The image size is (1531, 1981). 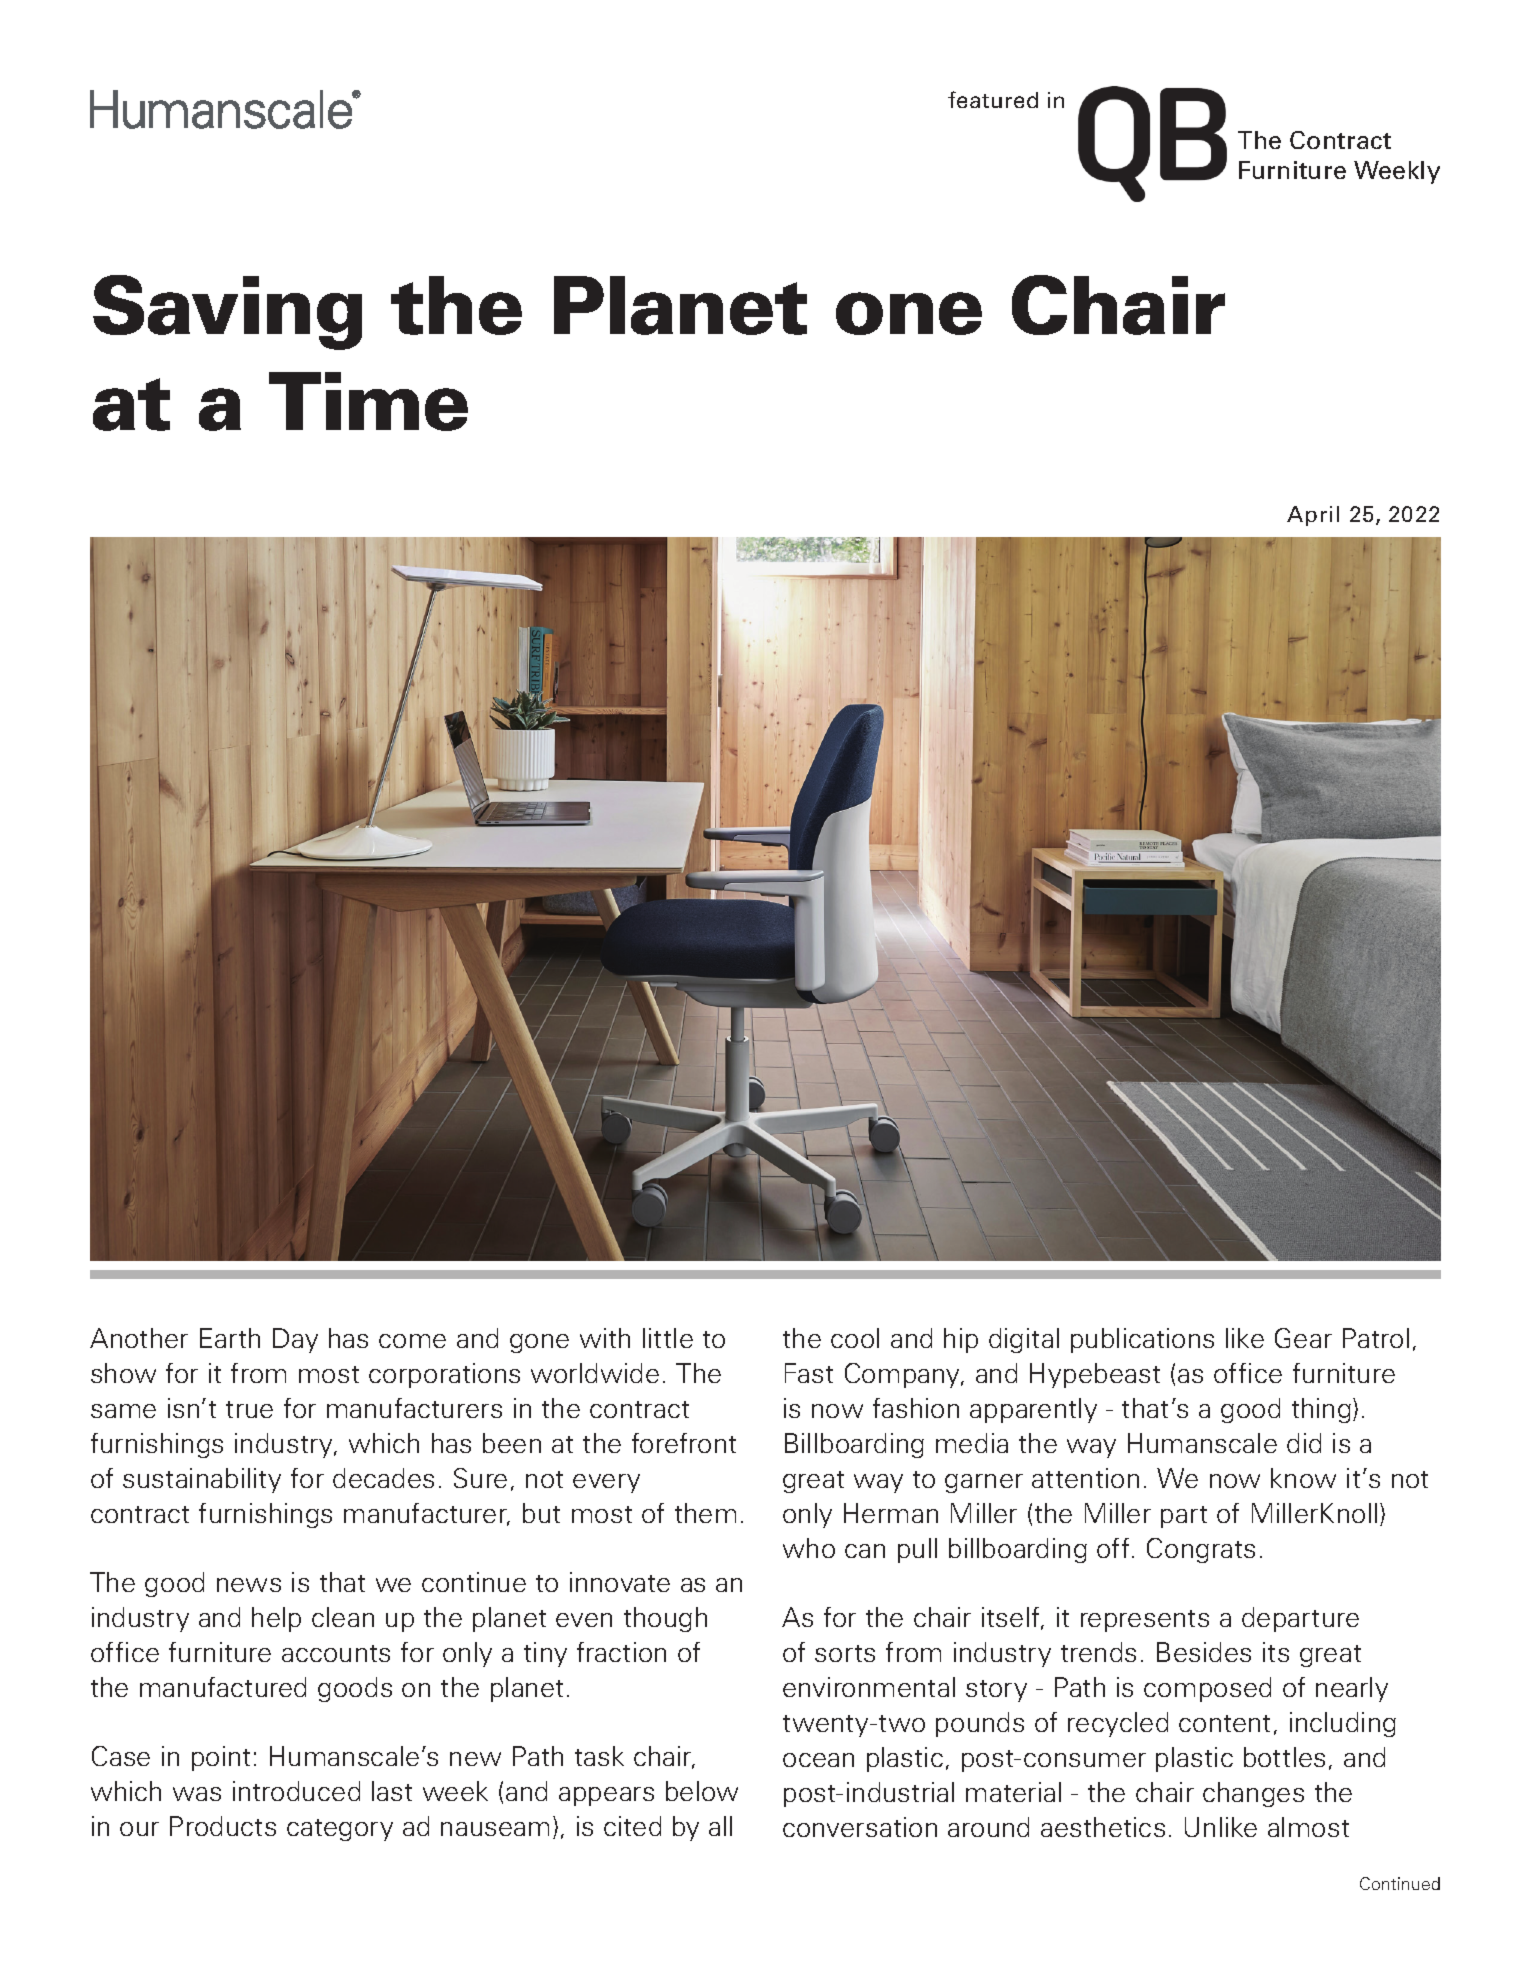 What do you see at coordinates (368, 401) in the screenshot?
I see `Time` at bounding box center [368, 401].
